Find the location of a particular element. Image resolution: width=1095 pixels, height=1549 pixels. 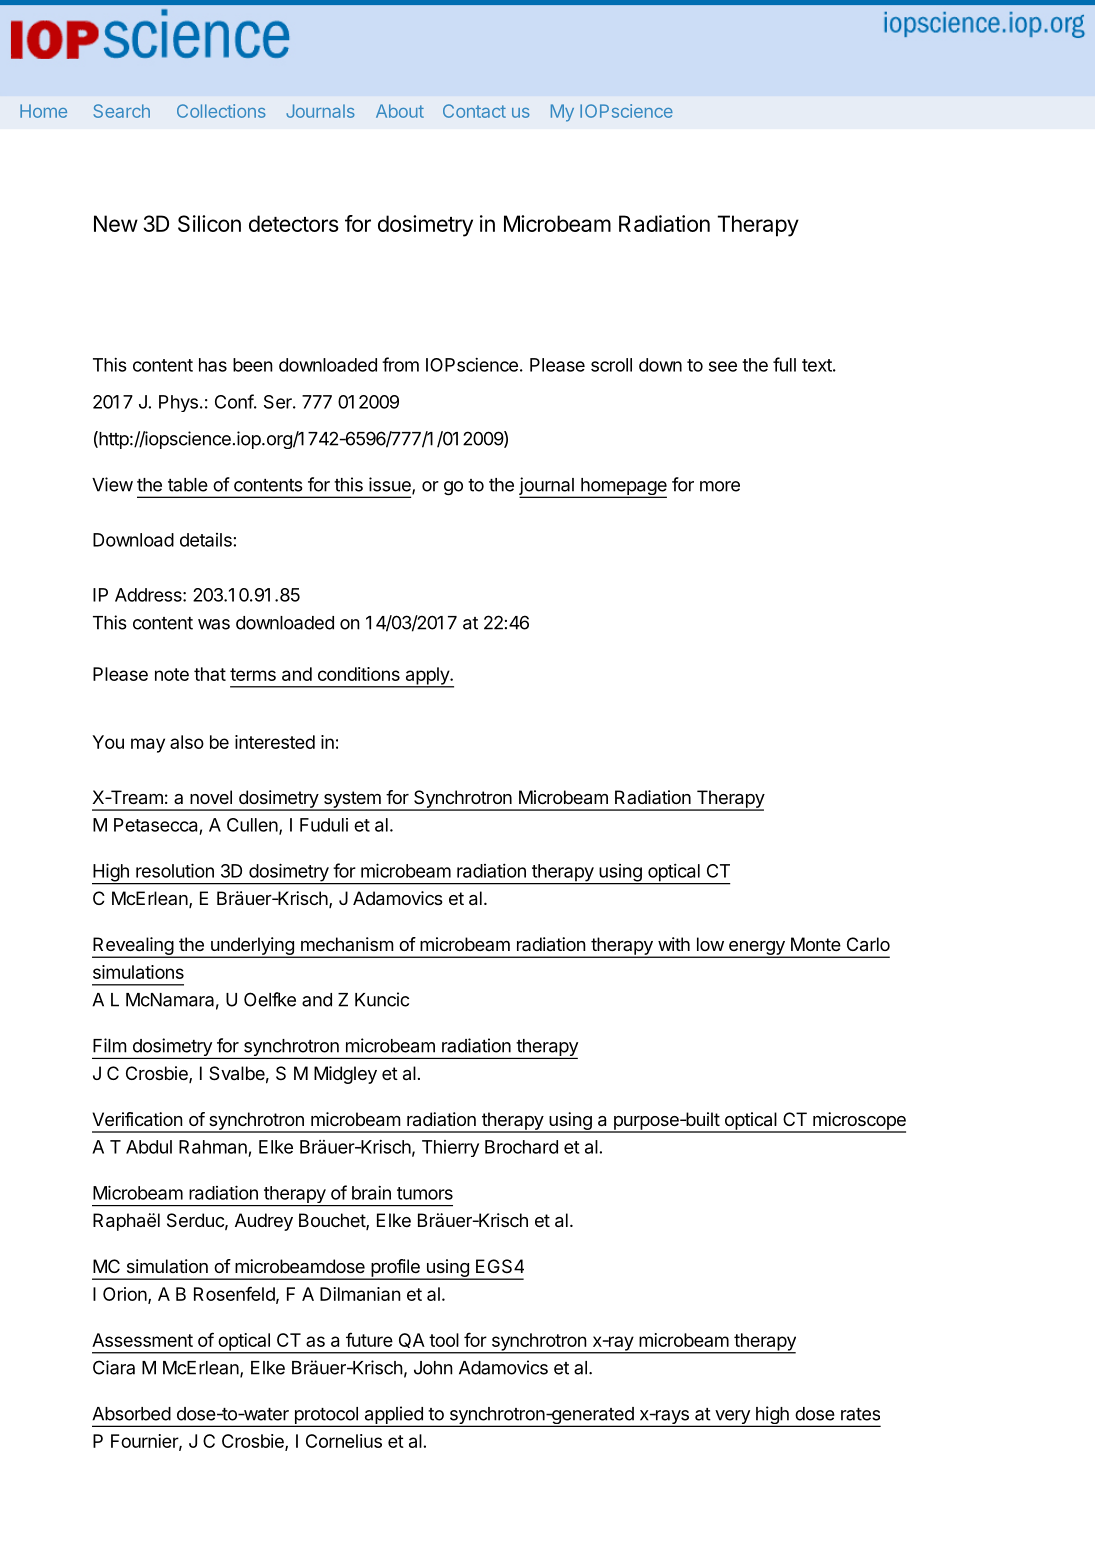

Absorbed is located at coordinates (131, 1414).
